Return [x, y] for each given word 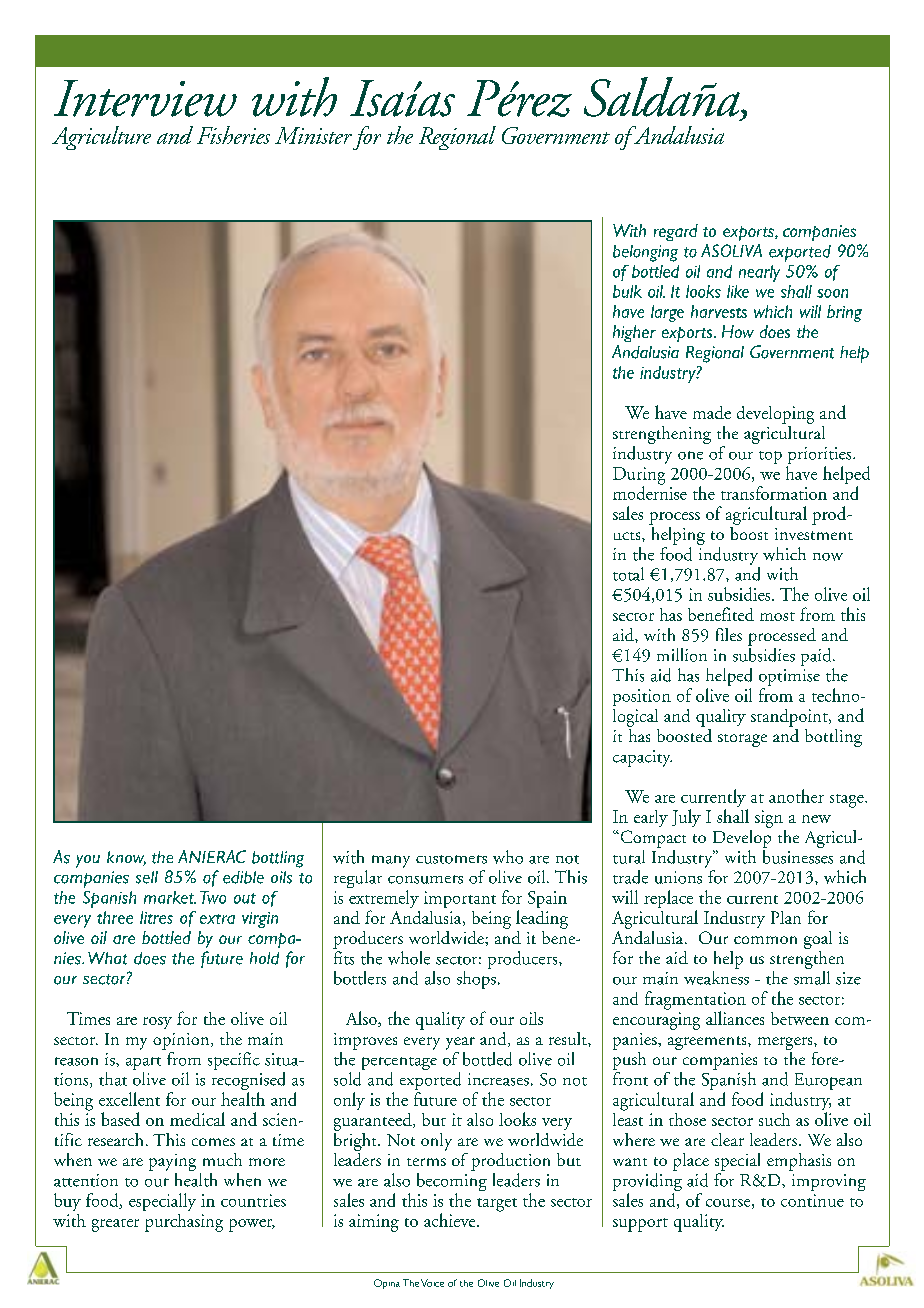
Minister [313, 135]
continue [812, 1200]
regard [676, 232]
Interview [145, 98]
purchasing [184, 1223]
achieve [451, 1220]
